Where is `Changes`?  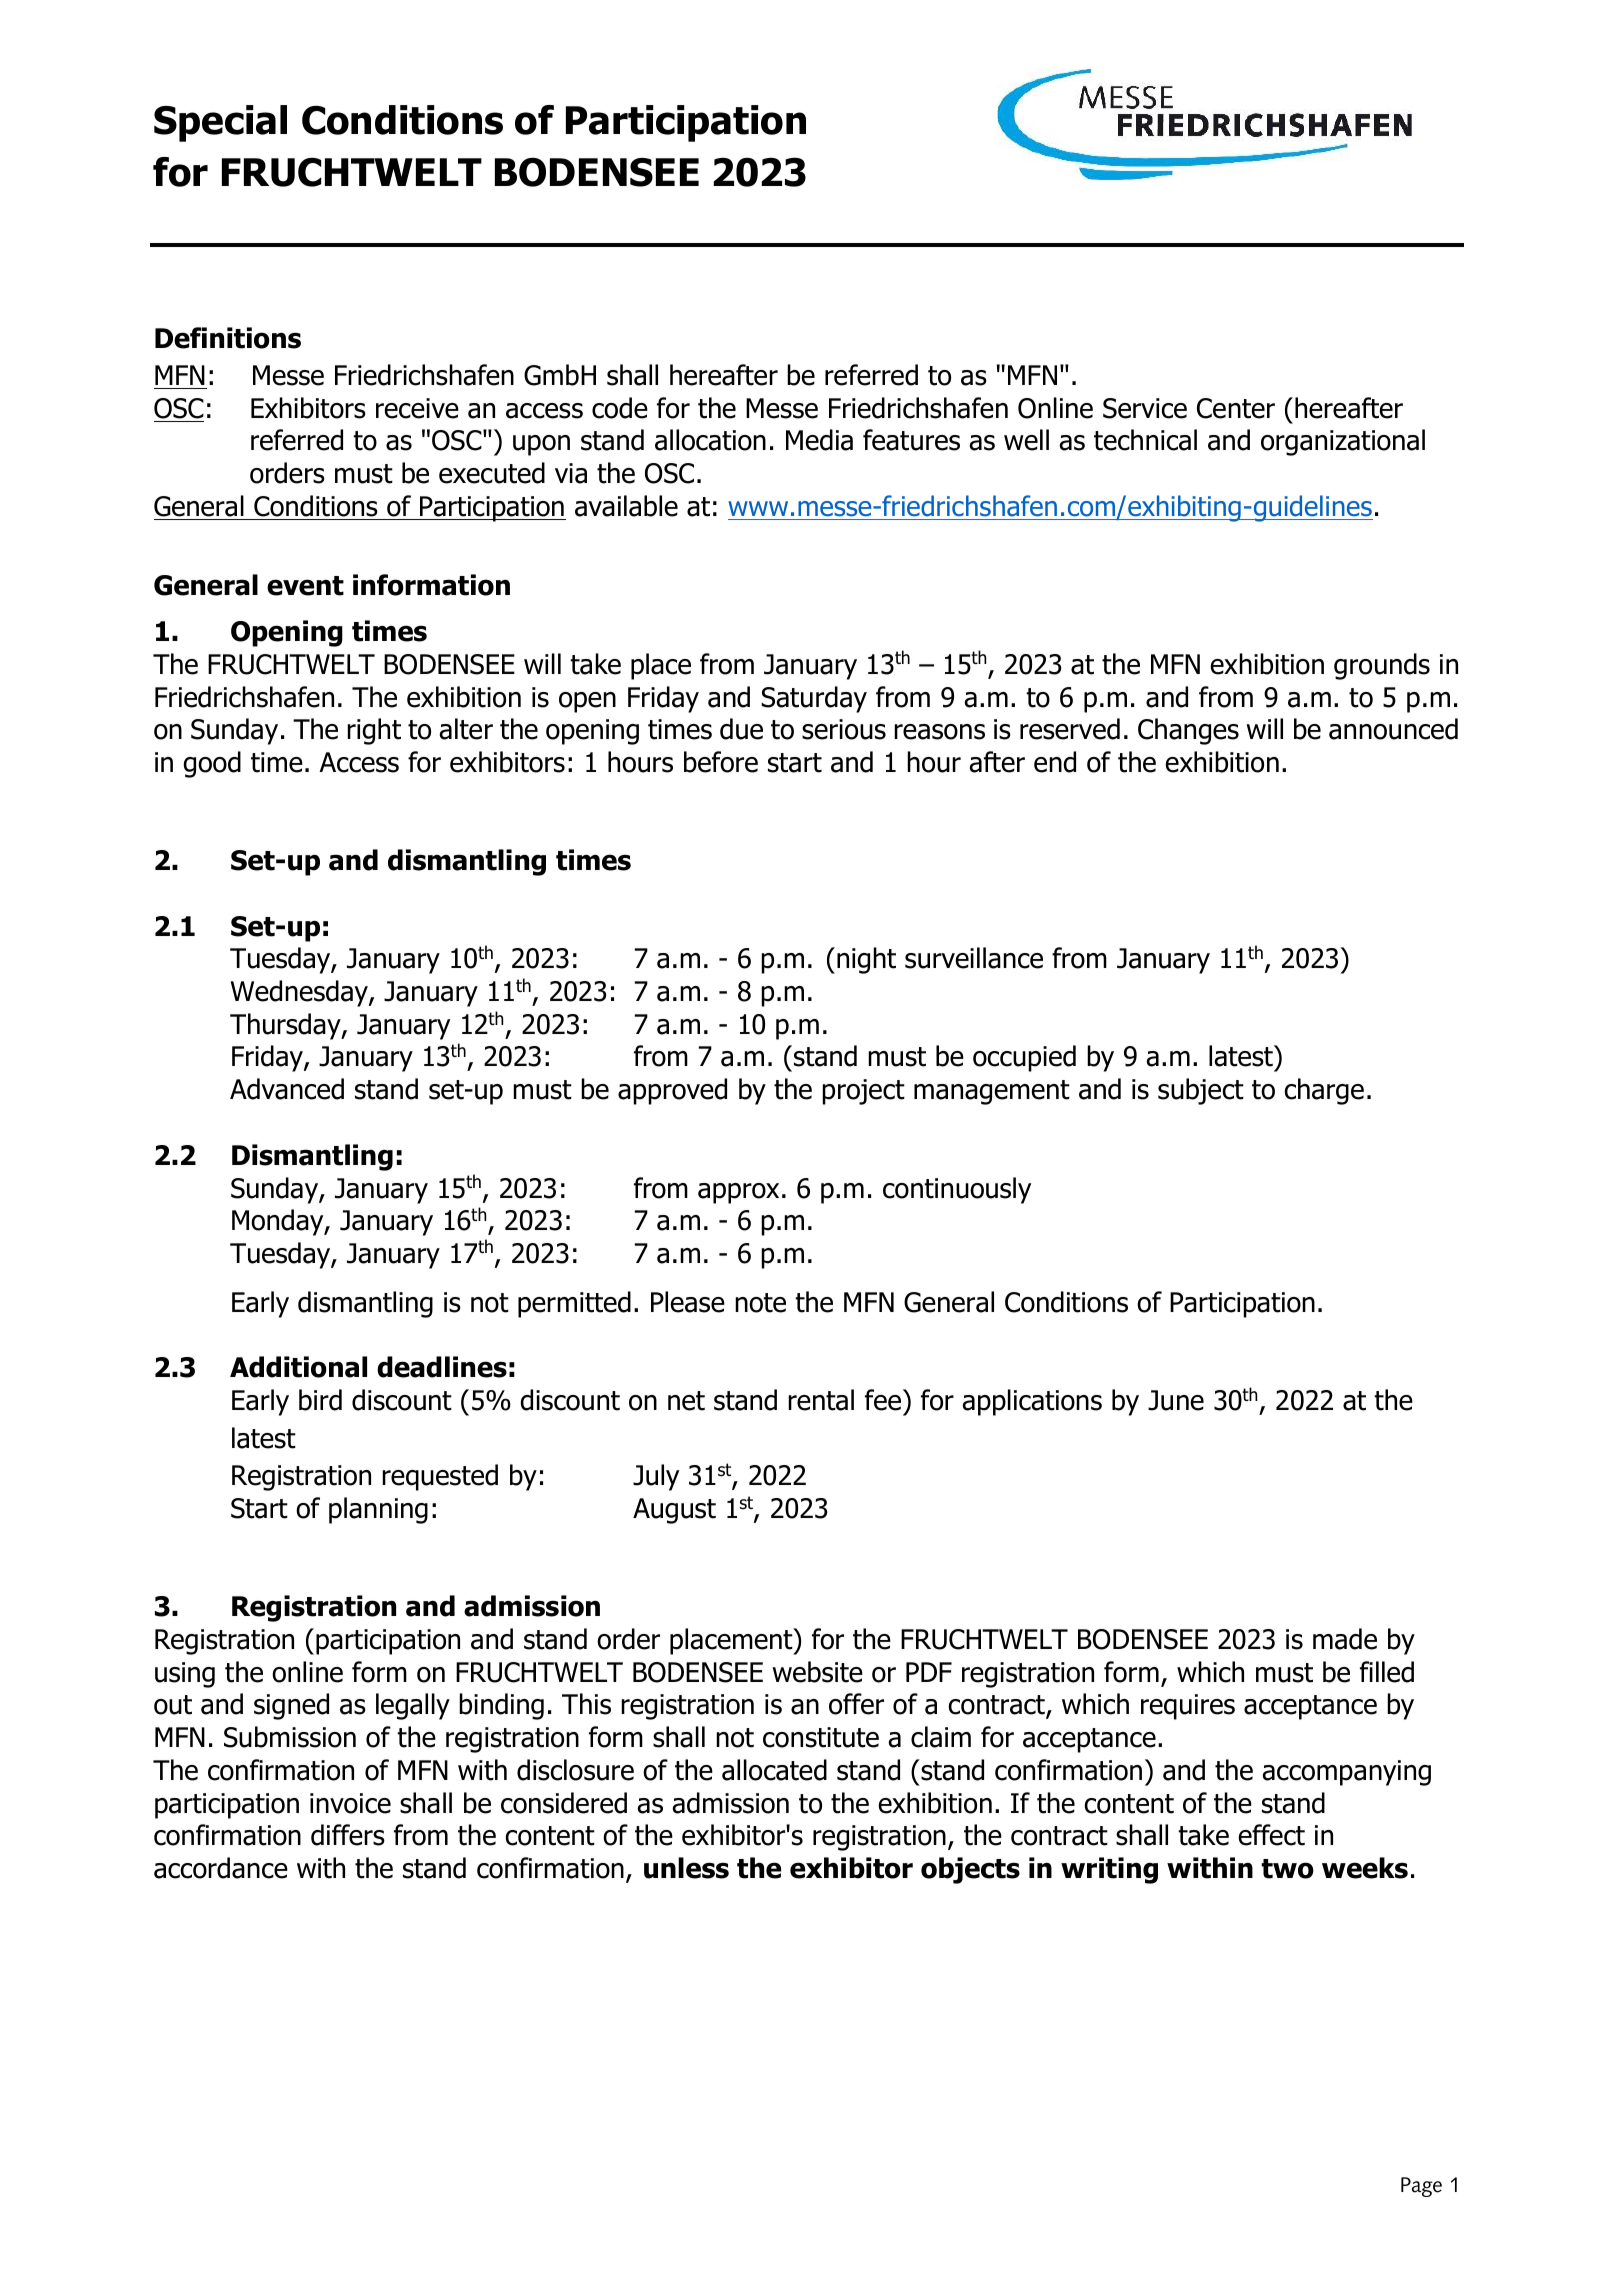 Changes is located at coordinates (1188, 731).
